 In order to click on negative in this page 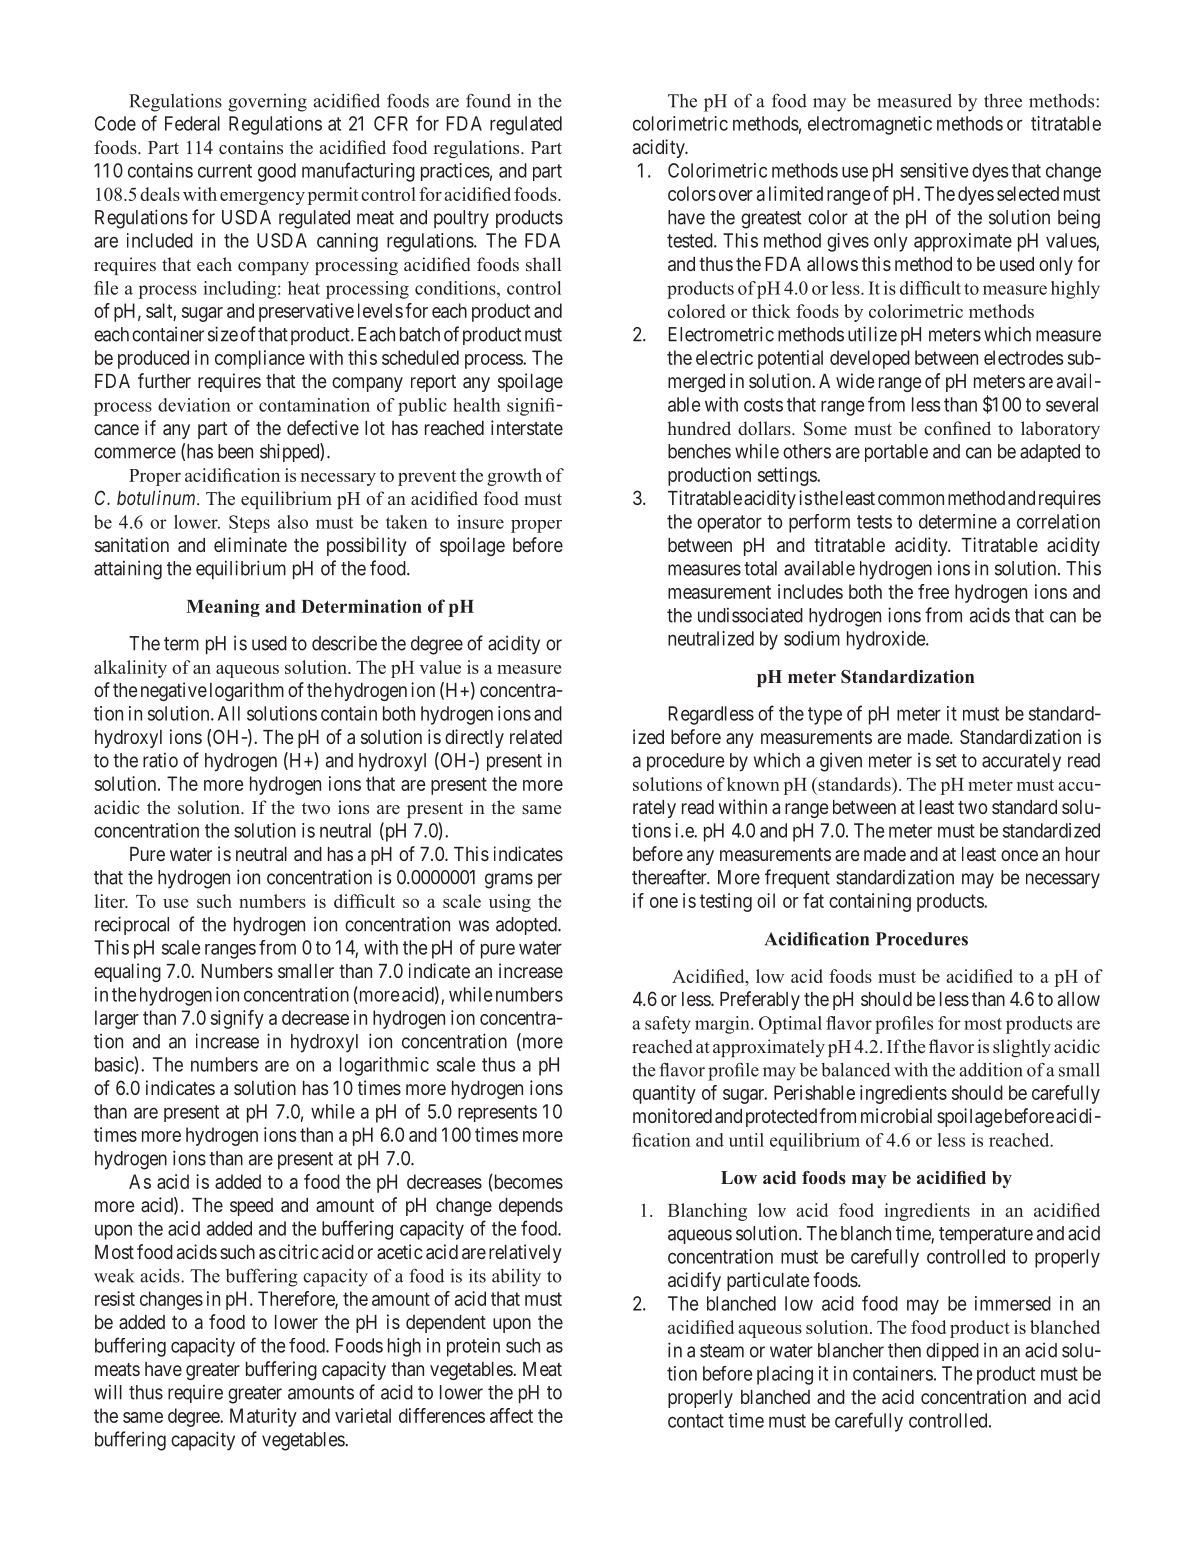, I will do `click(174, 691)`.
